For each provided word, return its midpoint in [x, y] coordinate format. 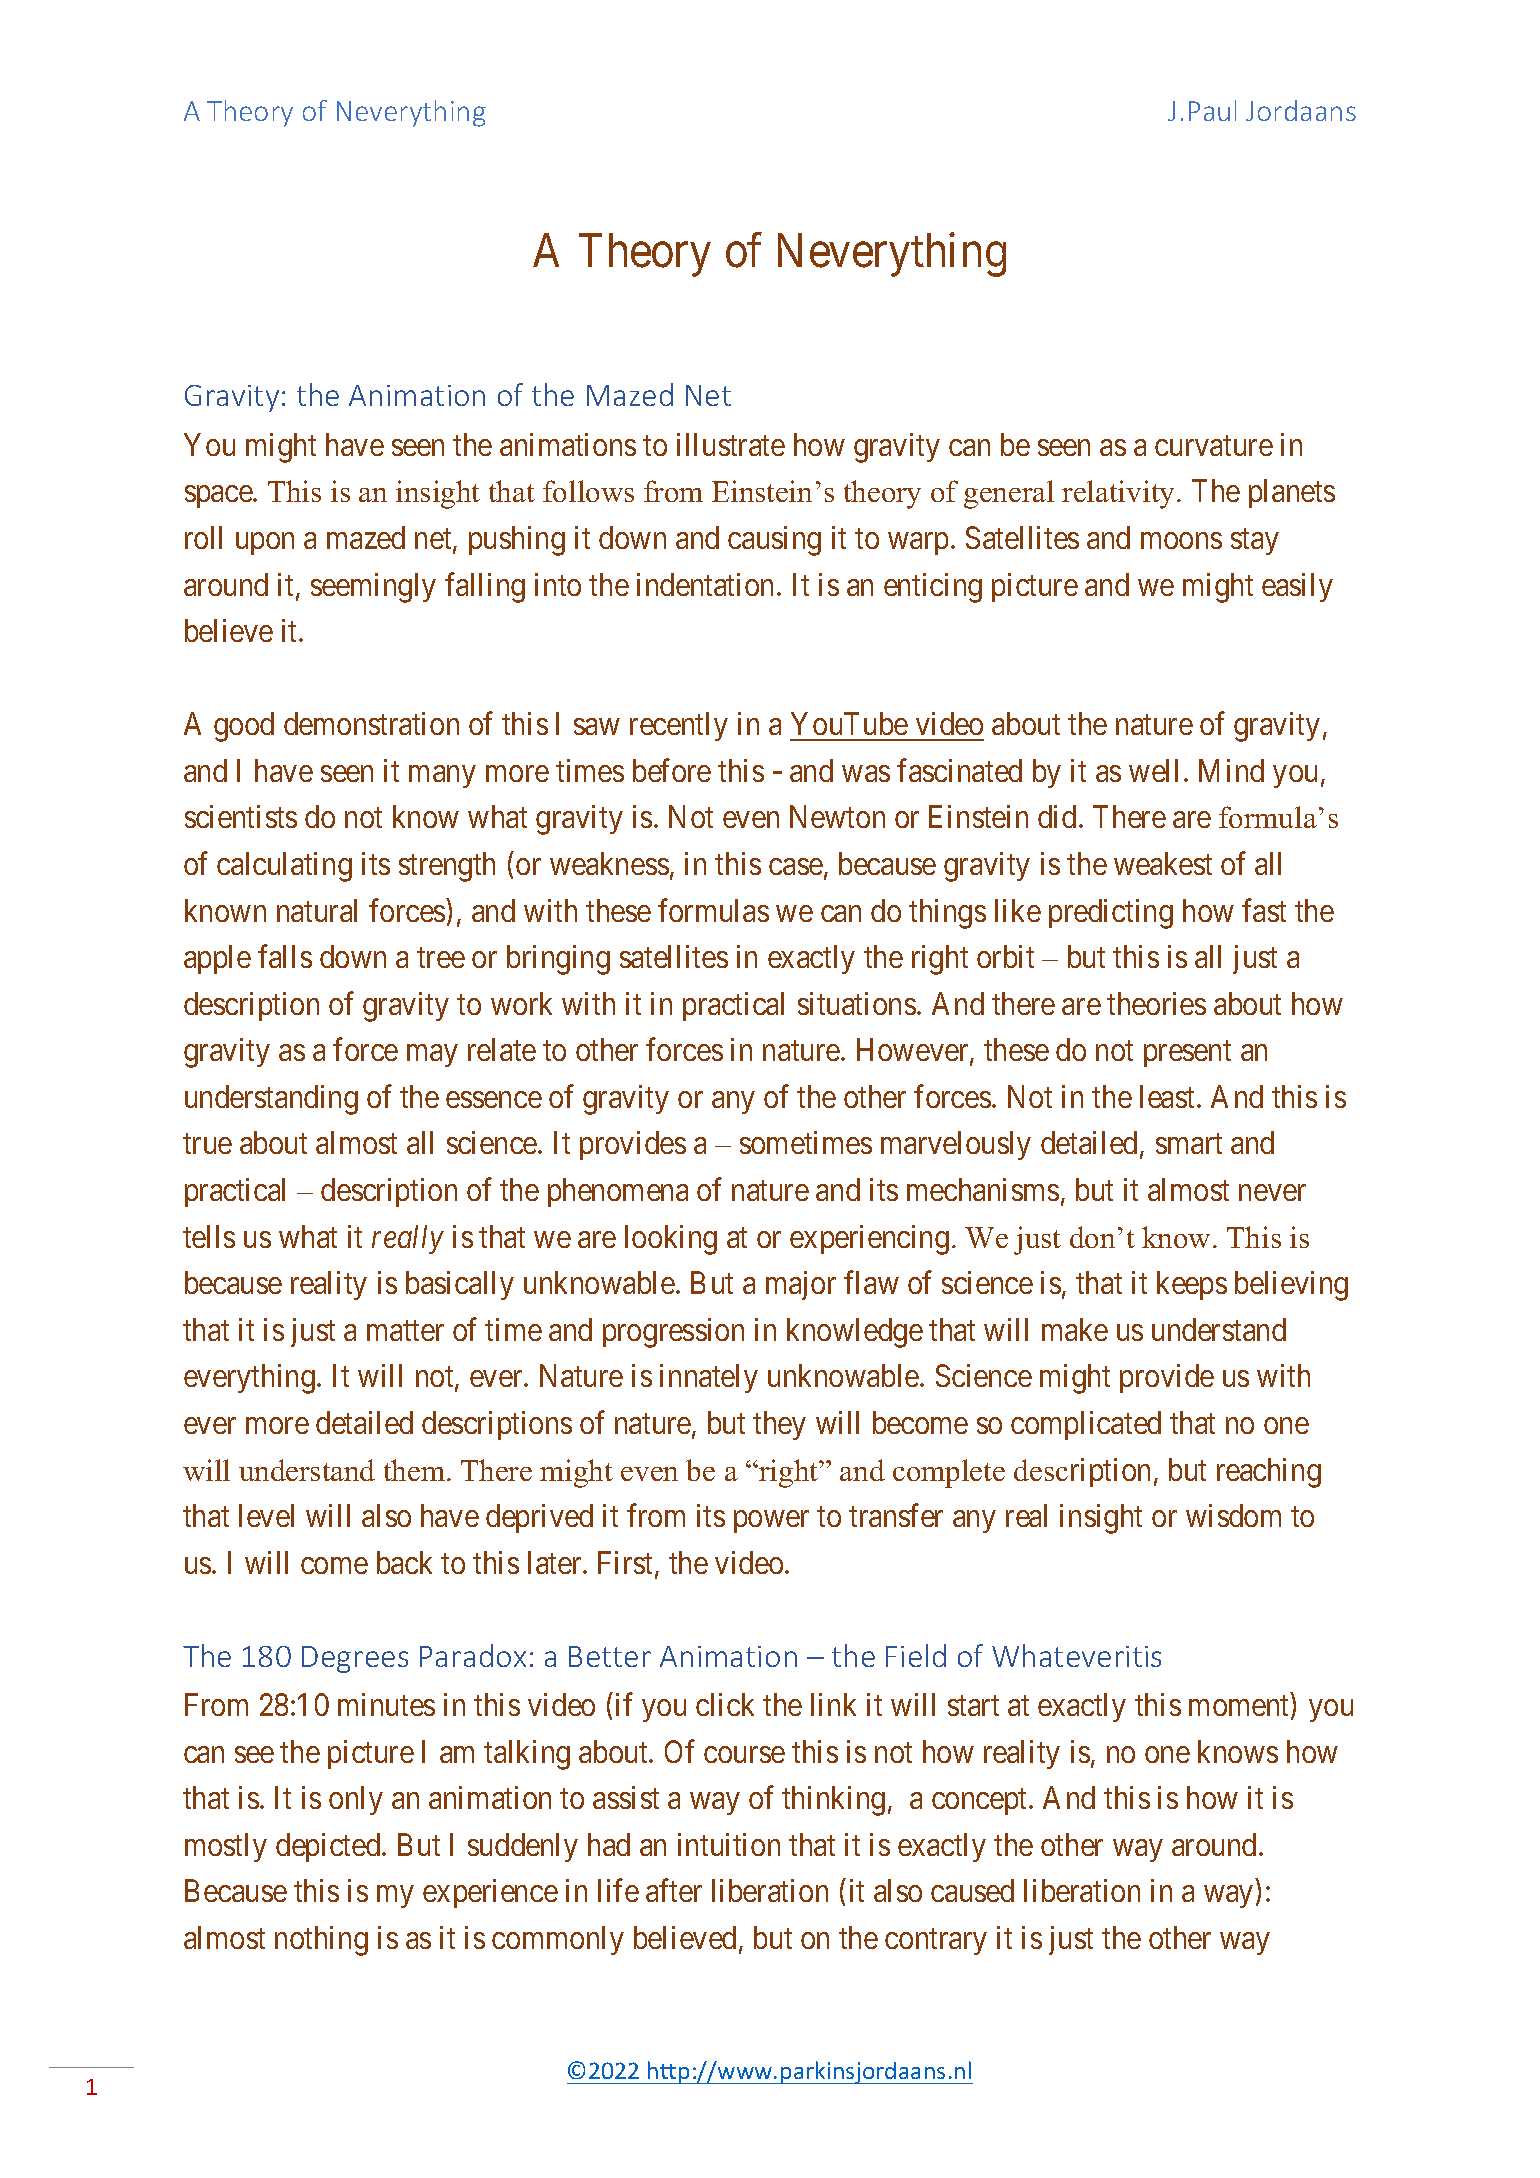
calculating [284, 867]
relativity [1120, 494]
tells [209, 1236]
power [771, 1522]
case [796, 867]
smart [1189, 1144]
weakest [1163, 863]
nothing [321, 1941]
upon [265, 544]
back [404, 1562]
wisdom [1233, 1515]
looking [671, 1240]
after [674, 1890]
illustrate [731, 444]
